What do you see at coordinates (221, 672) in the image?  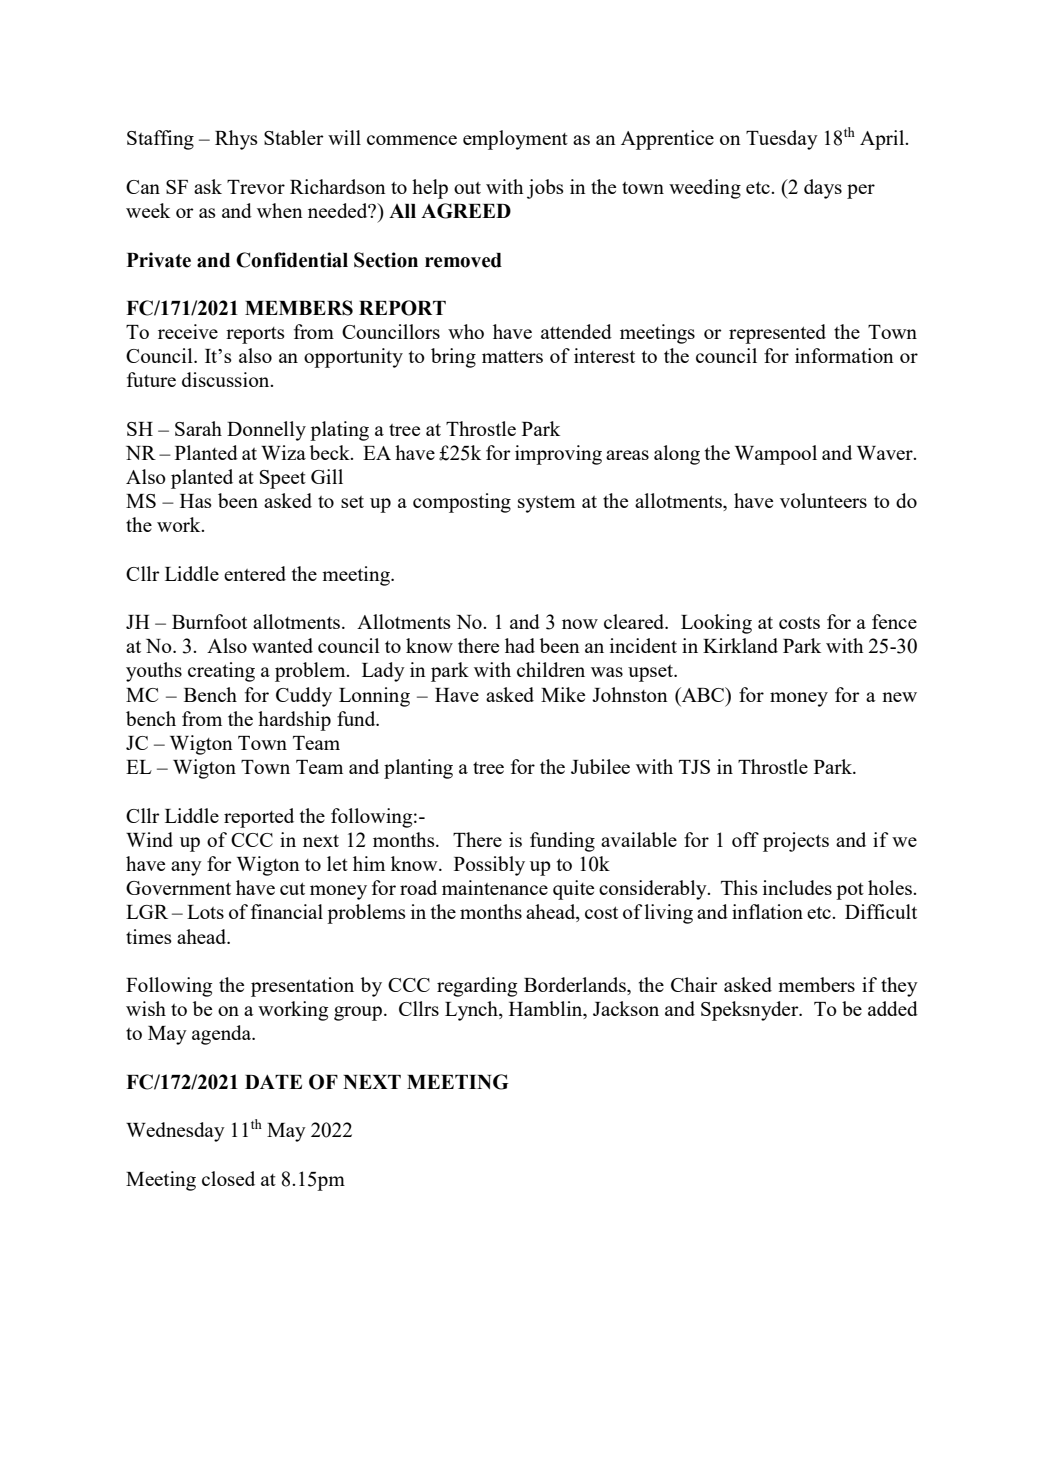 I see `creating` at bounding box center [221, 672].
